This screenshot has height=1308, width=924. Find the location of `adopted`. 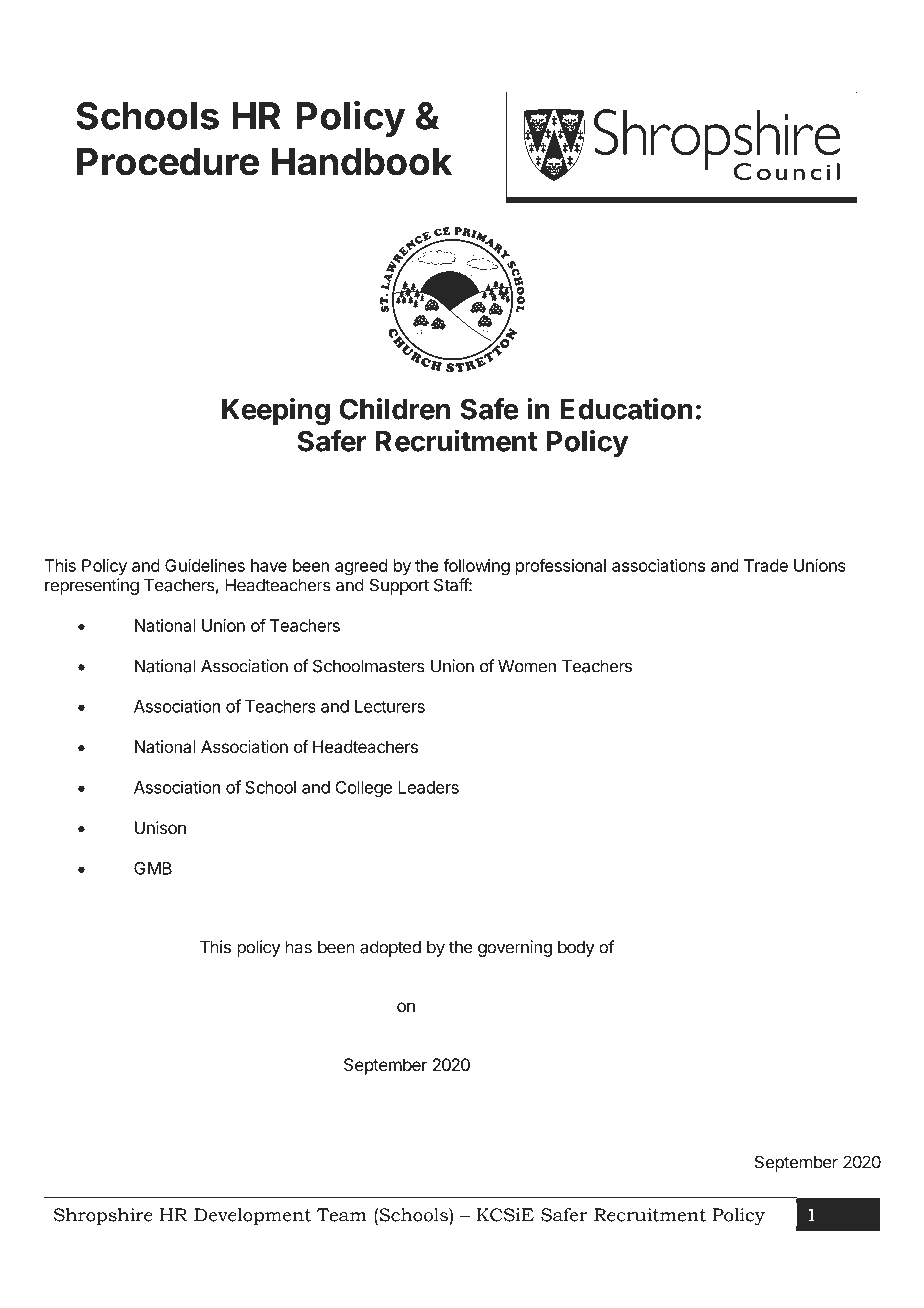

adopted is located at coordinates (390, 948).
